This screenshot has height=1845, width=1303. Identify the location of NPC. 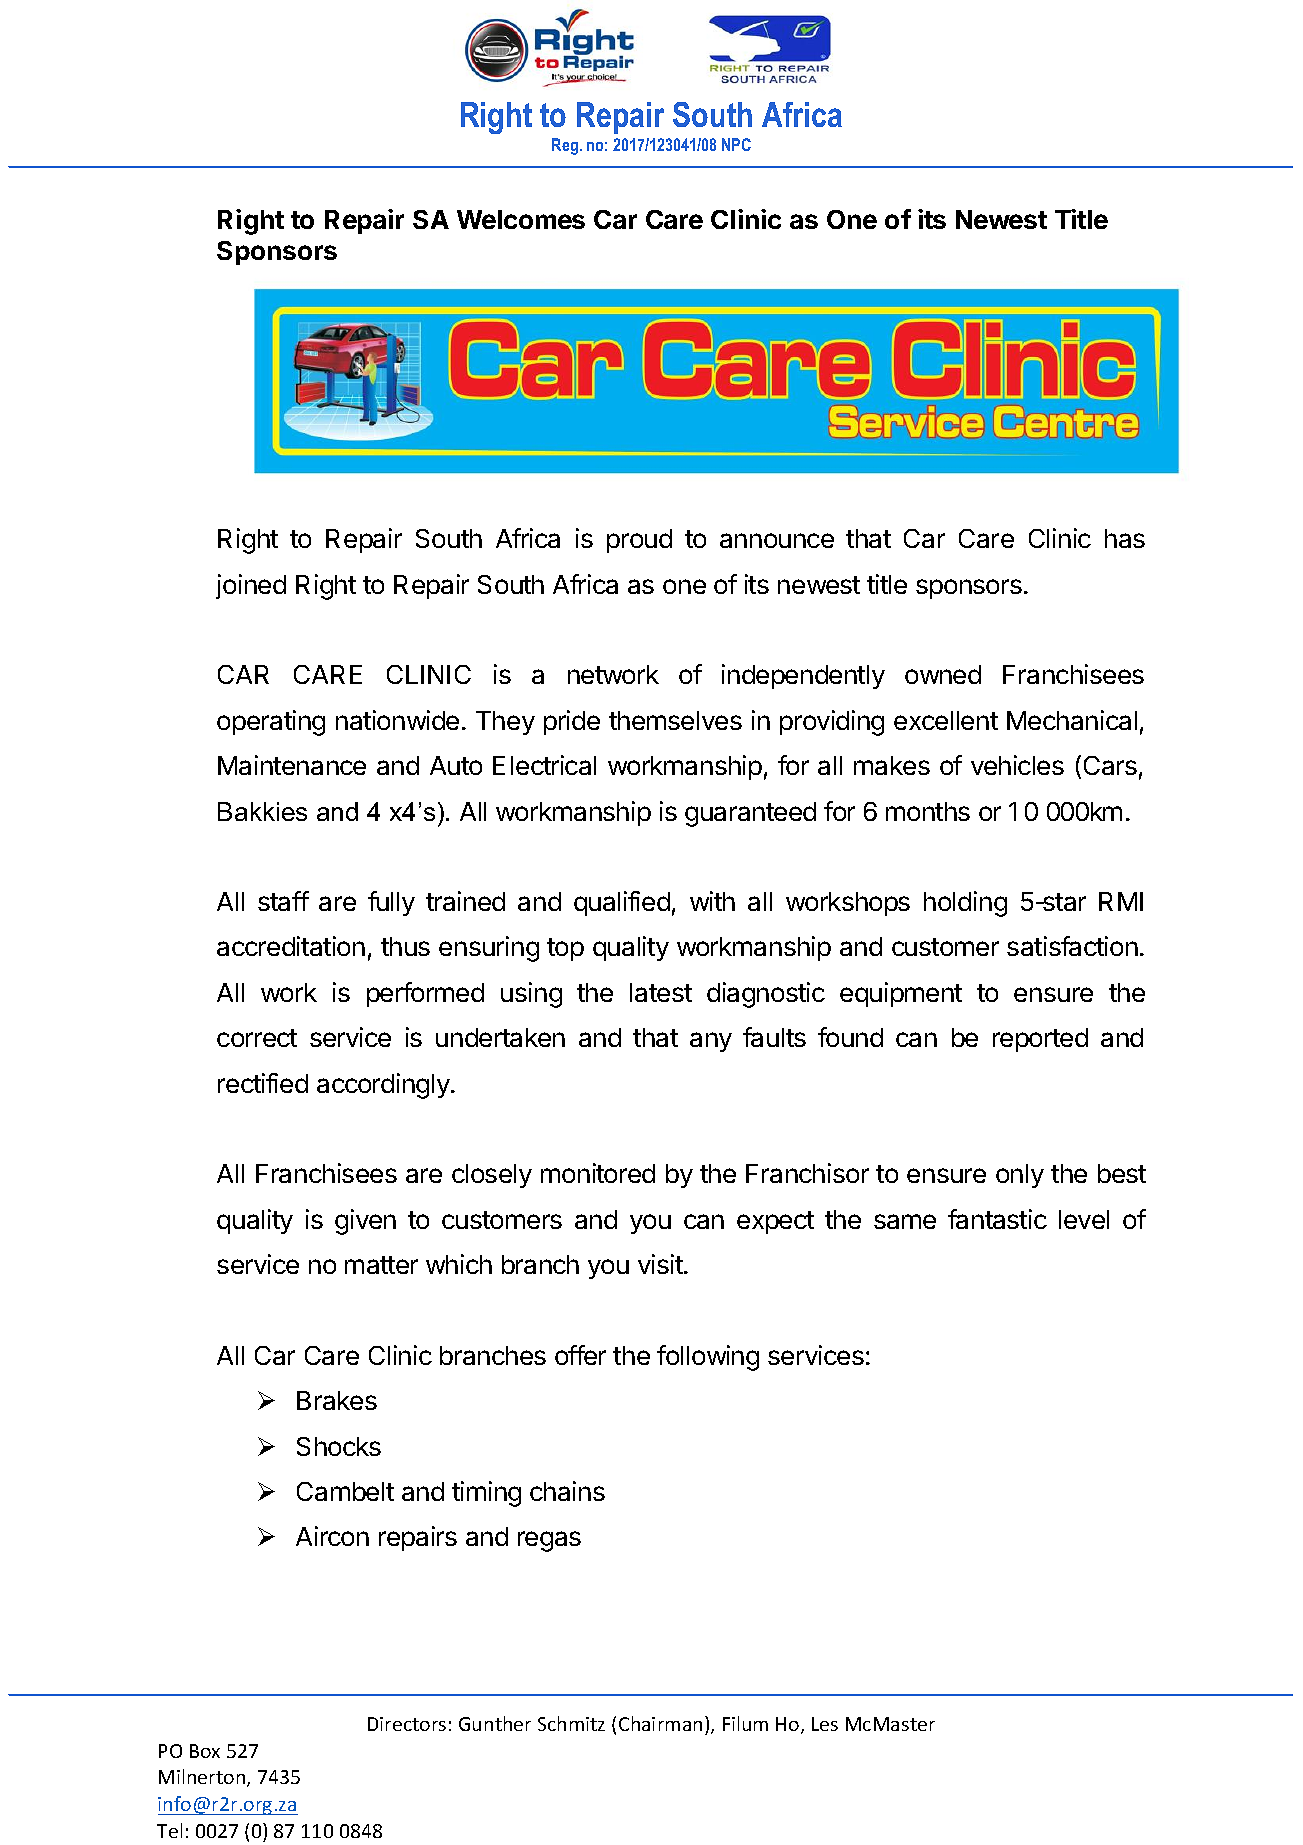
(736, 144).
